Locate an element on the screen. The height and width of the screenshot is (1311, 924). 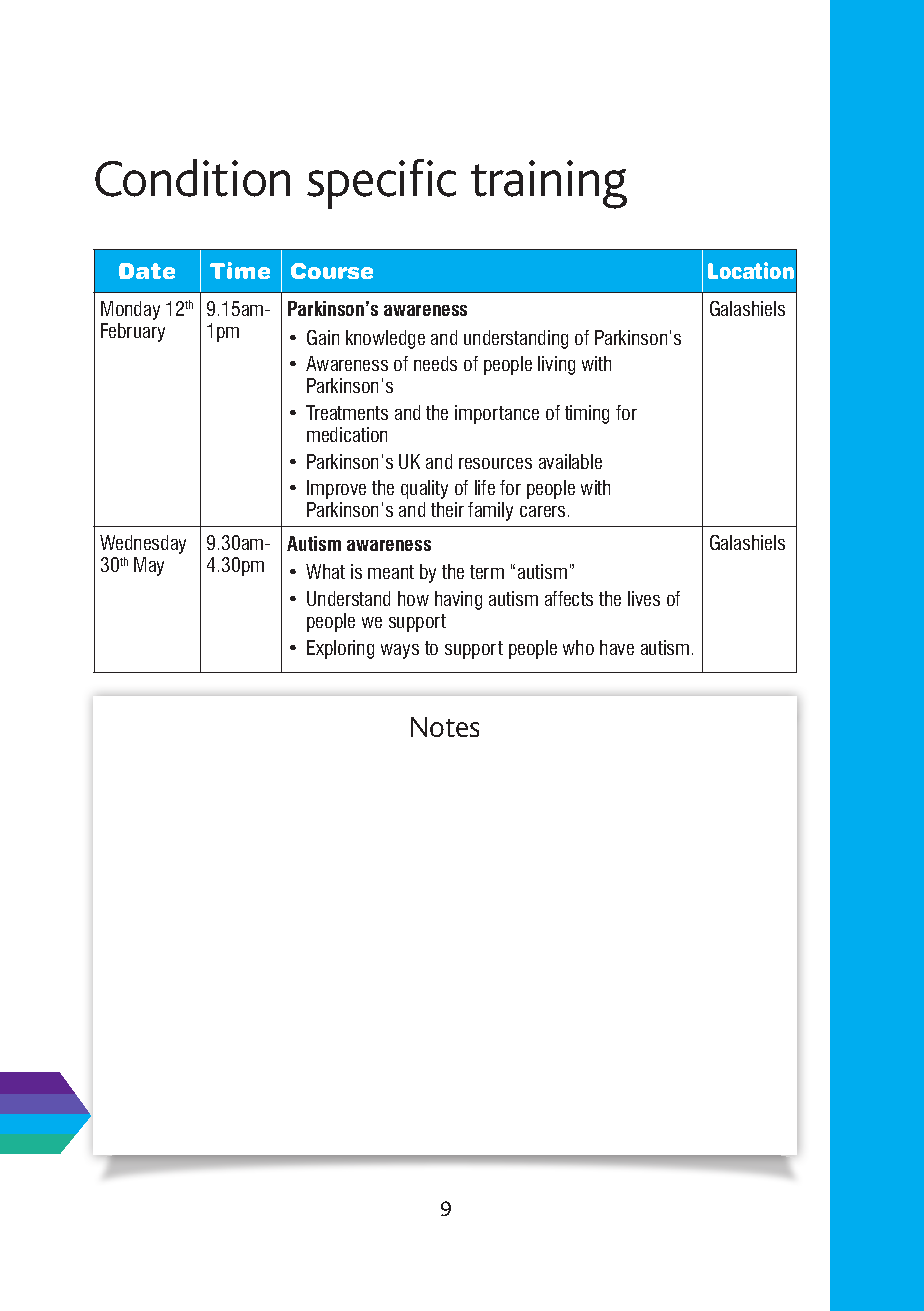
training is located at coordinates (549, 184).
